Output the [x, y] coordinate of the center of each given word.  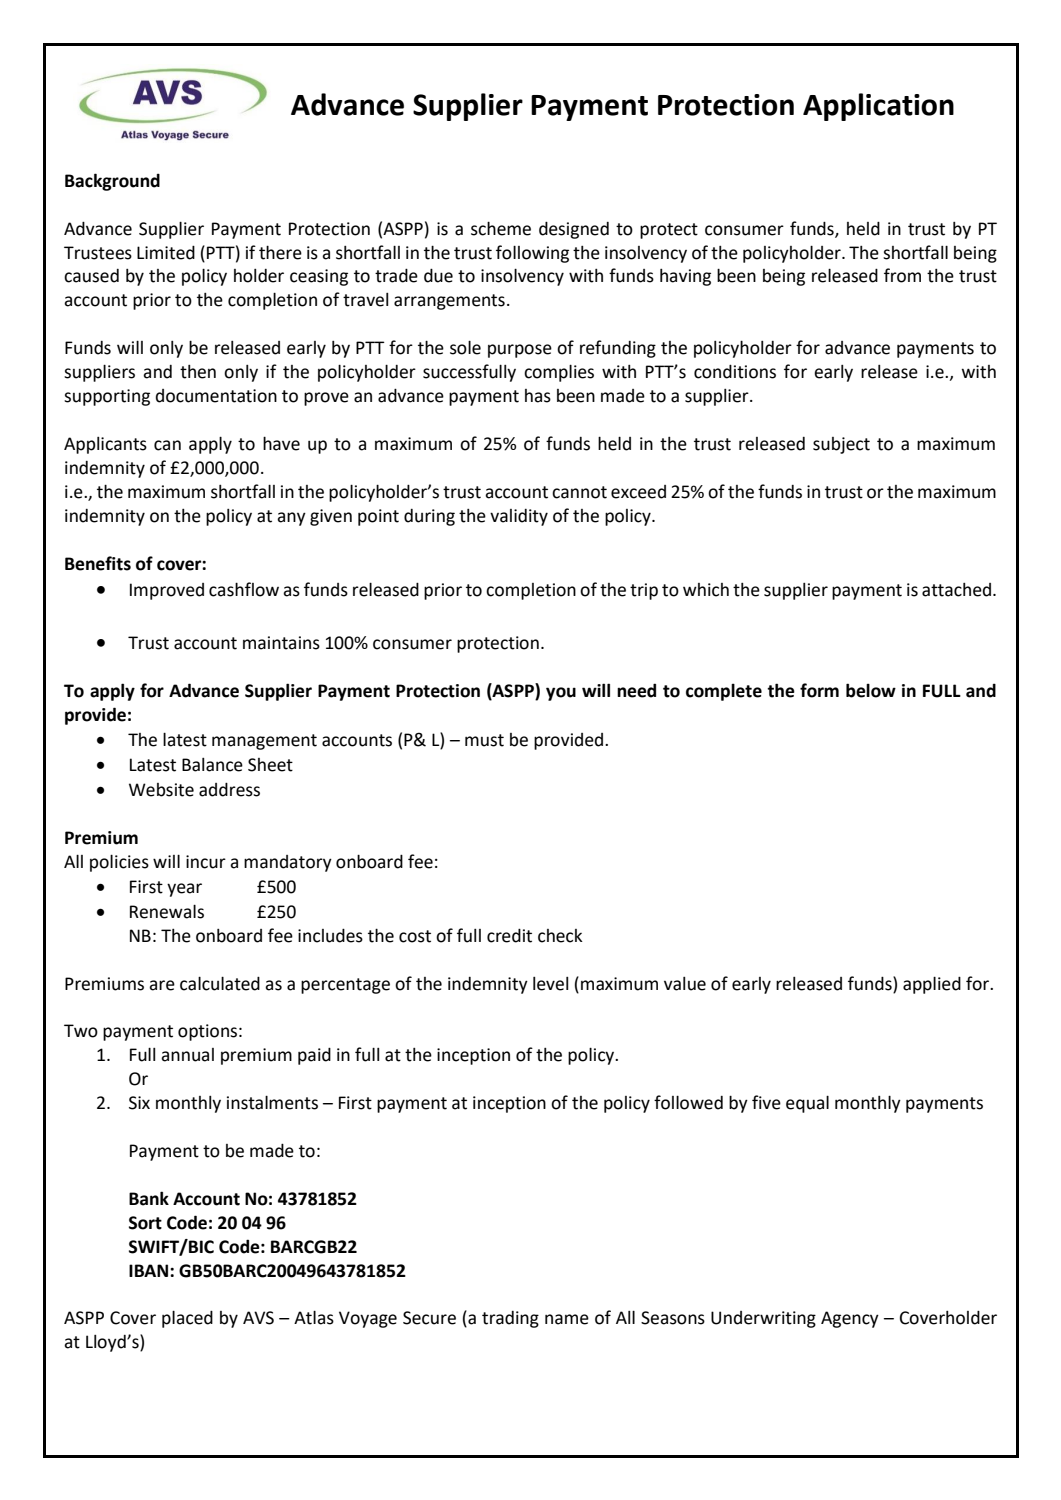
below [871, 690]
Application [878, 107]
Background [112, 182]
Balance [212, 765]
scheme [501, 228]
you [561, 694]
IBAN [150, 1270]
